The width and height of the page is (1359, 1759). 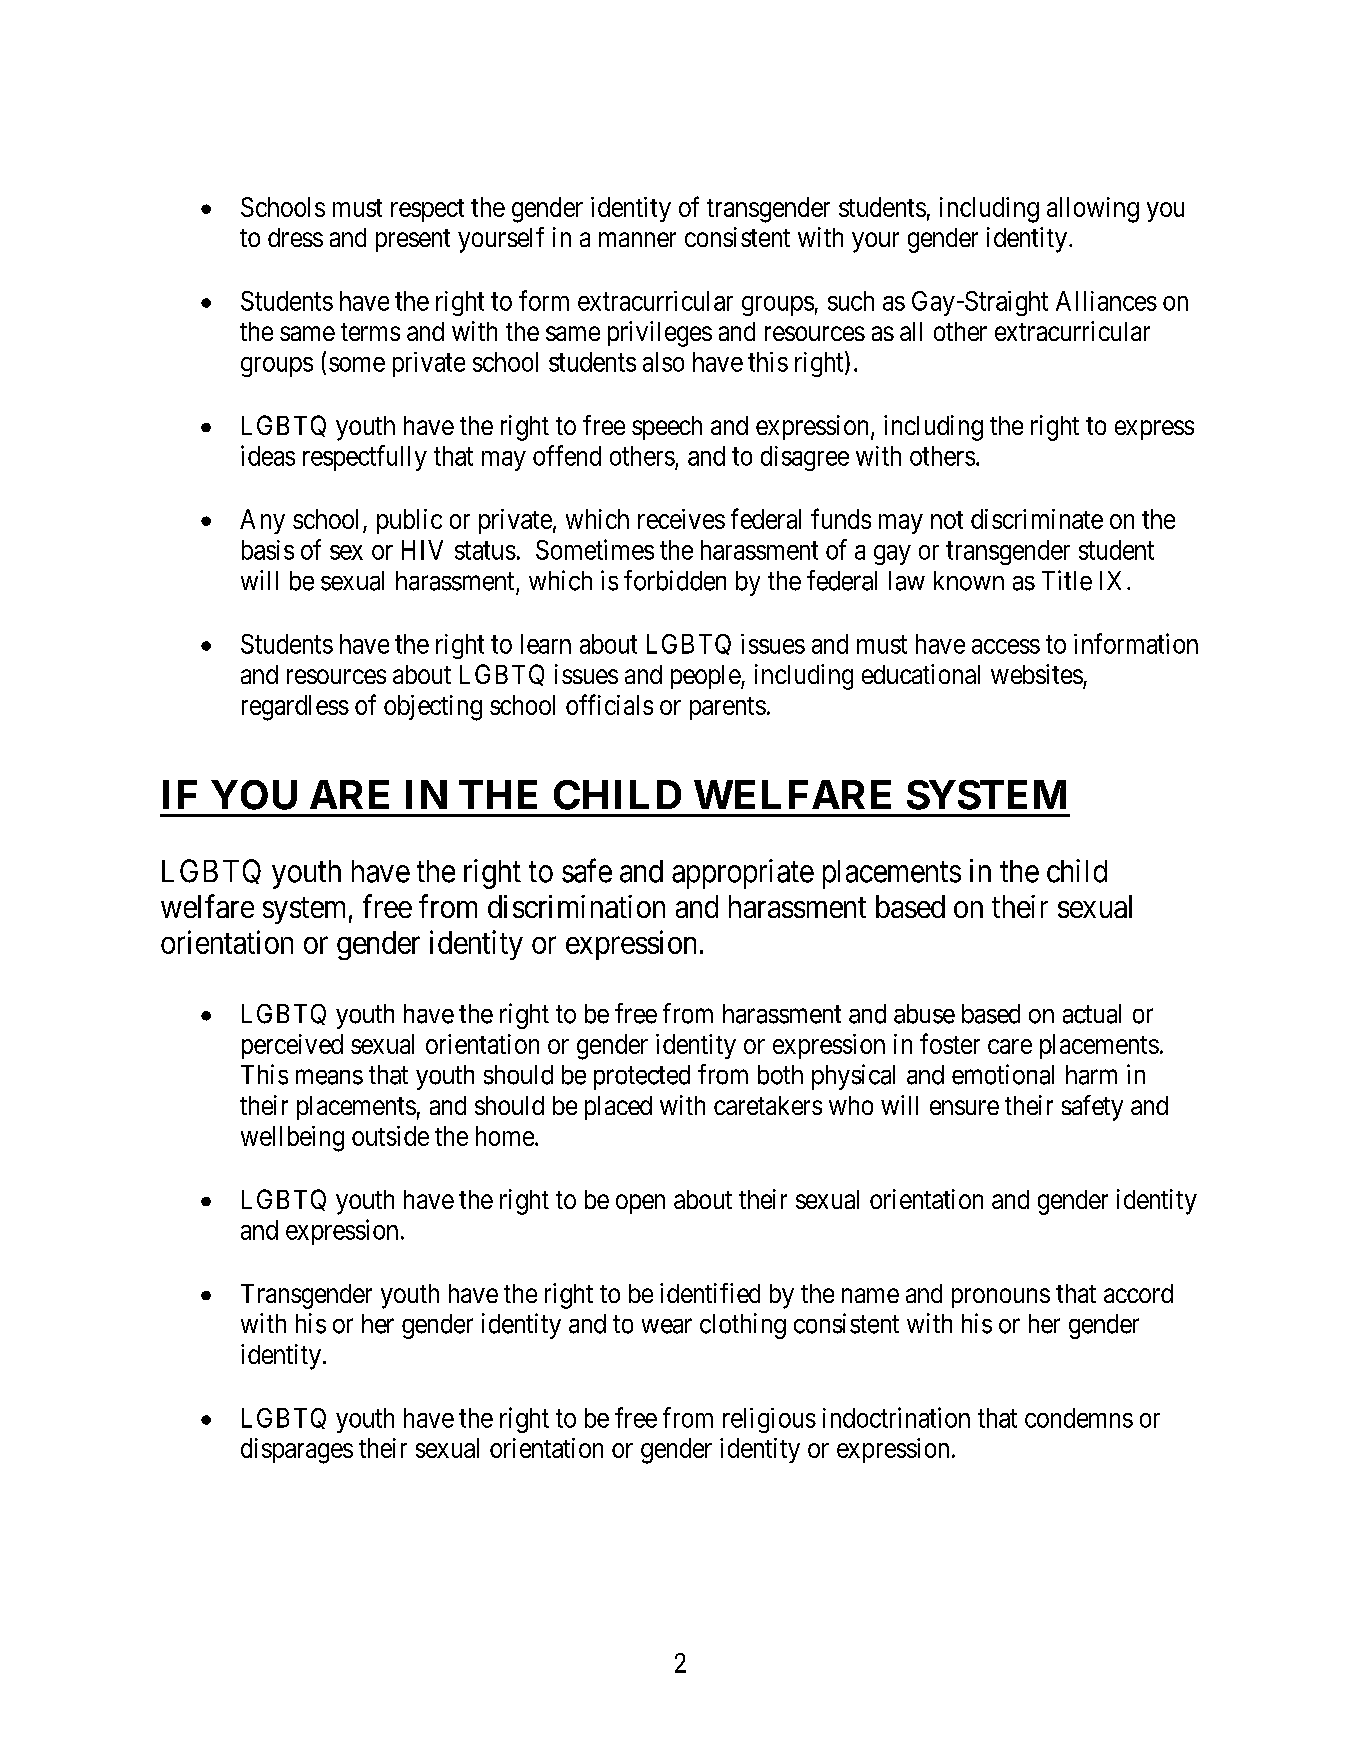 What do you see at coordinates (769, 1420) in the page?
I see `religious` at bounding box center [769, 1420].
